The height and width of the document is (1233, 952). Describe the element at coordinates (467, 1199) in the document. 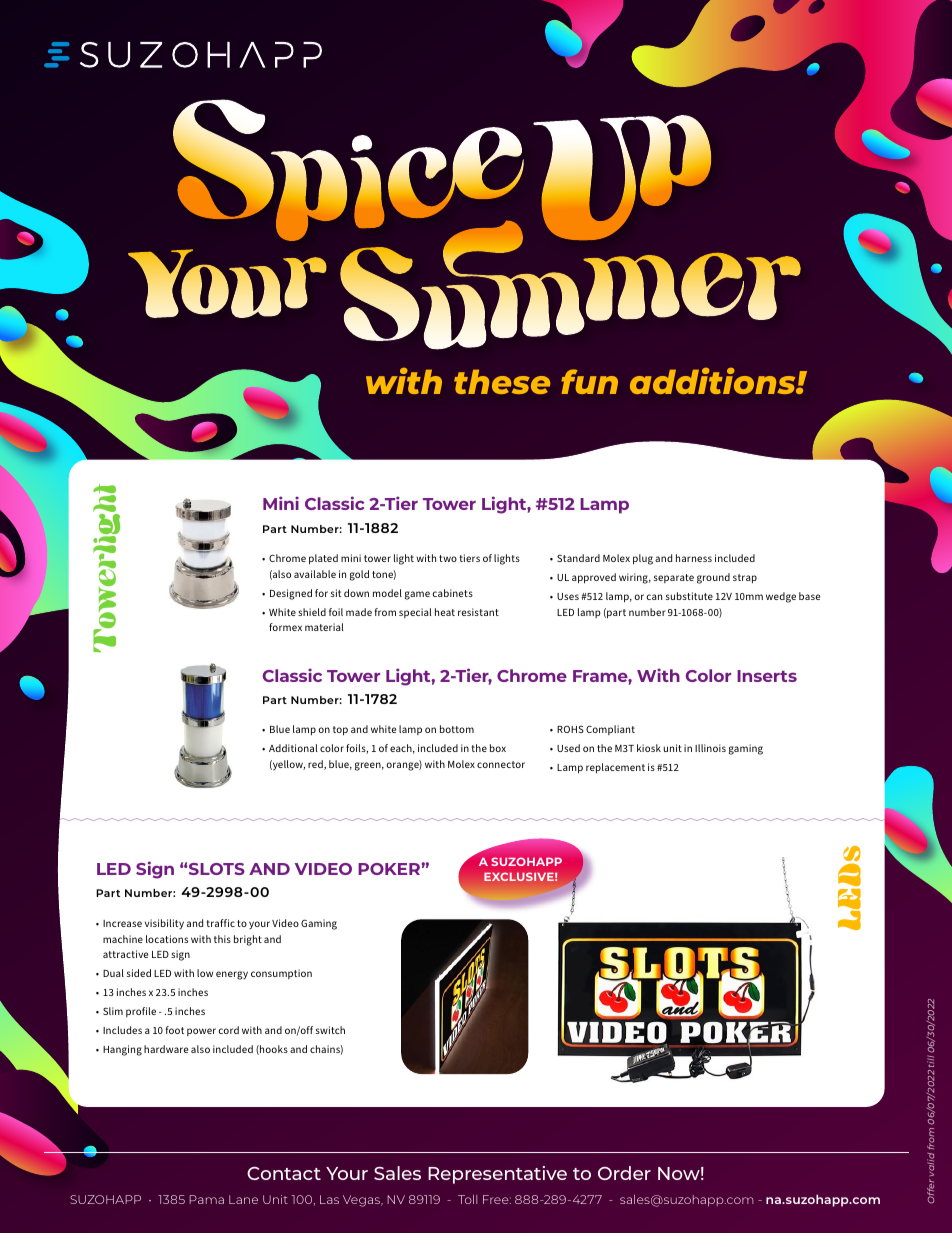

I see `Toll` at that location.
